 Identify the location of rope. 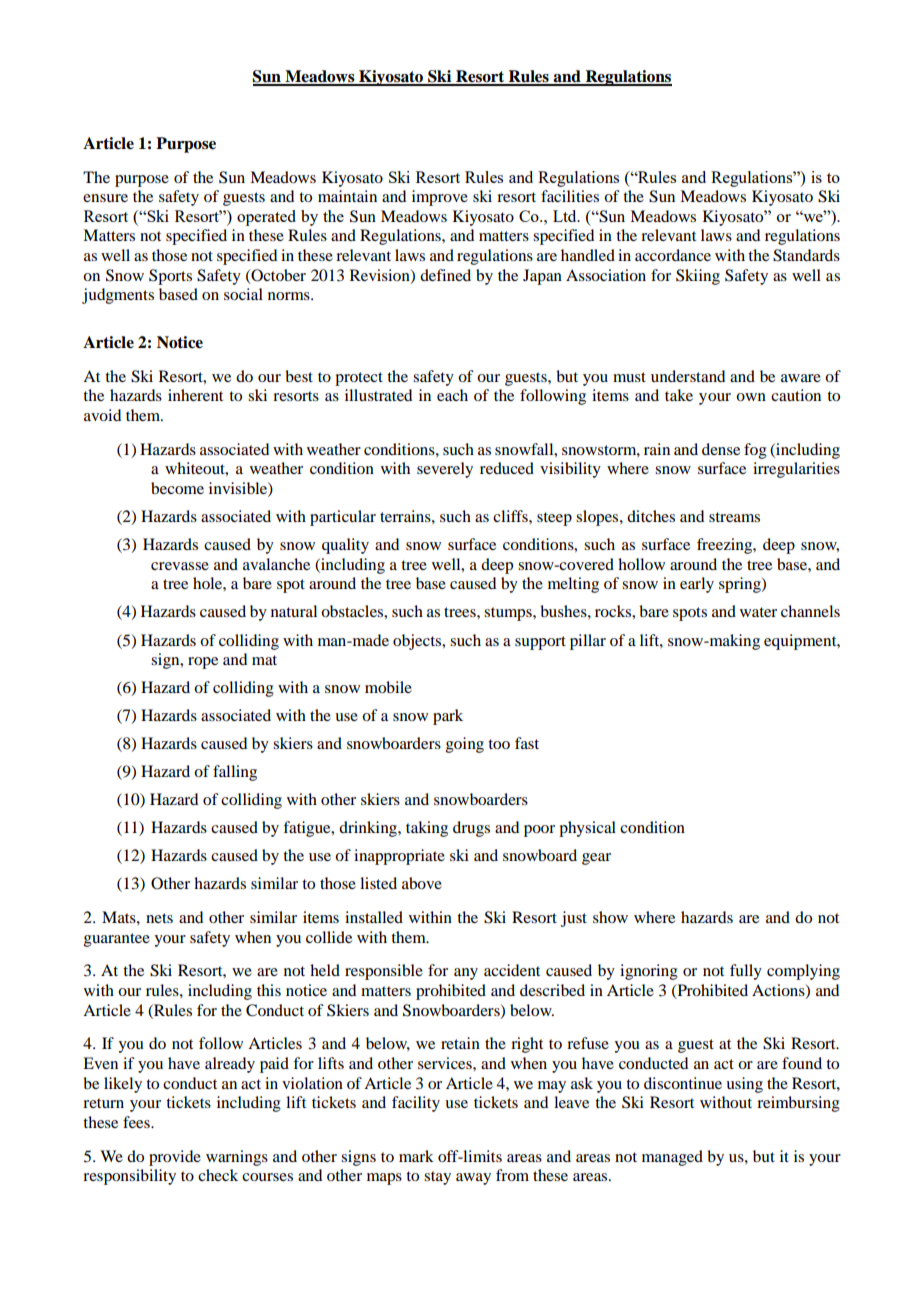
(203, 663).
